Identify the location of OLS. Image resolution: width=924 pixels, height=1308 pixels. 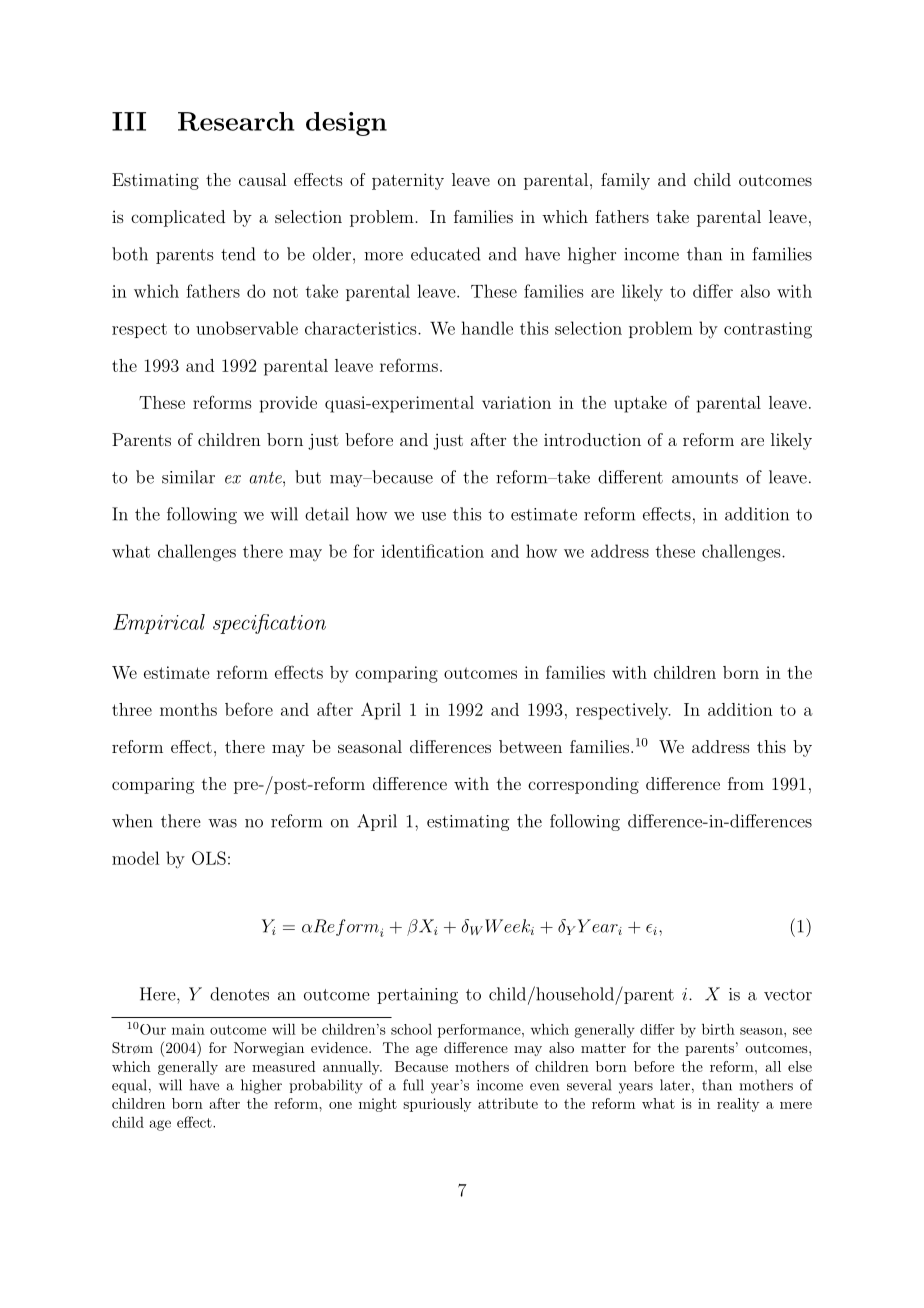
(209, 858).
